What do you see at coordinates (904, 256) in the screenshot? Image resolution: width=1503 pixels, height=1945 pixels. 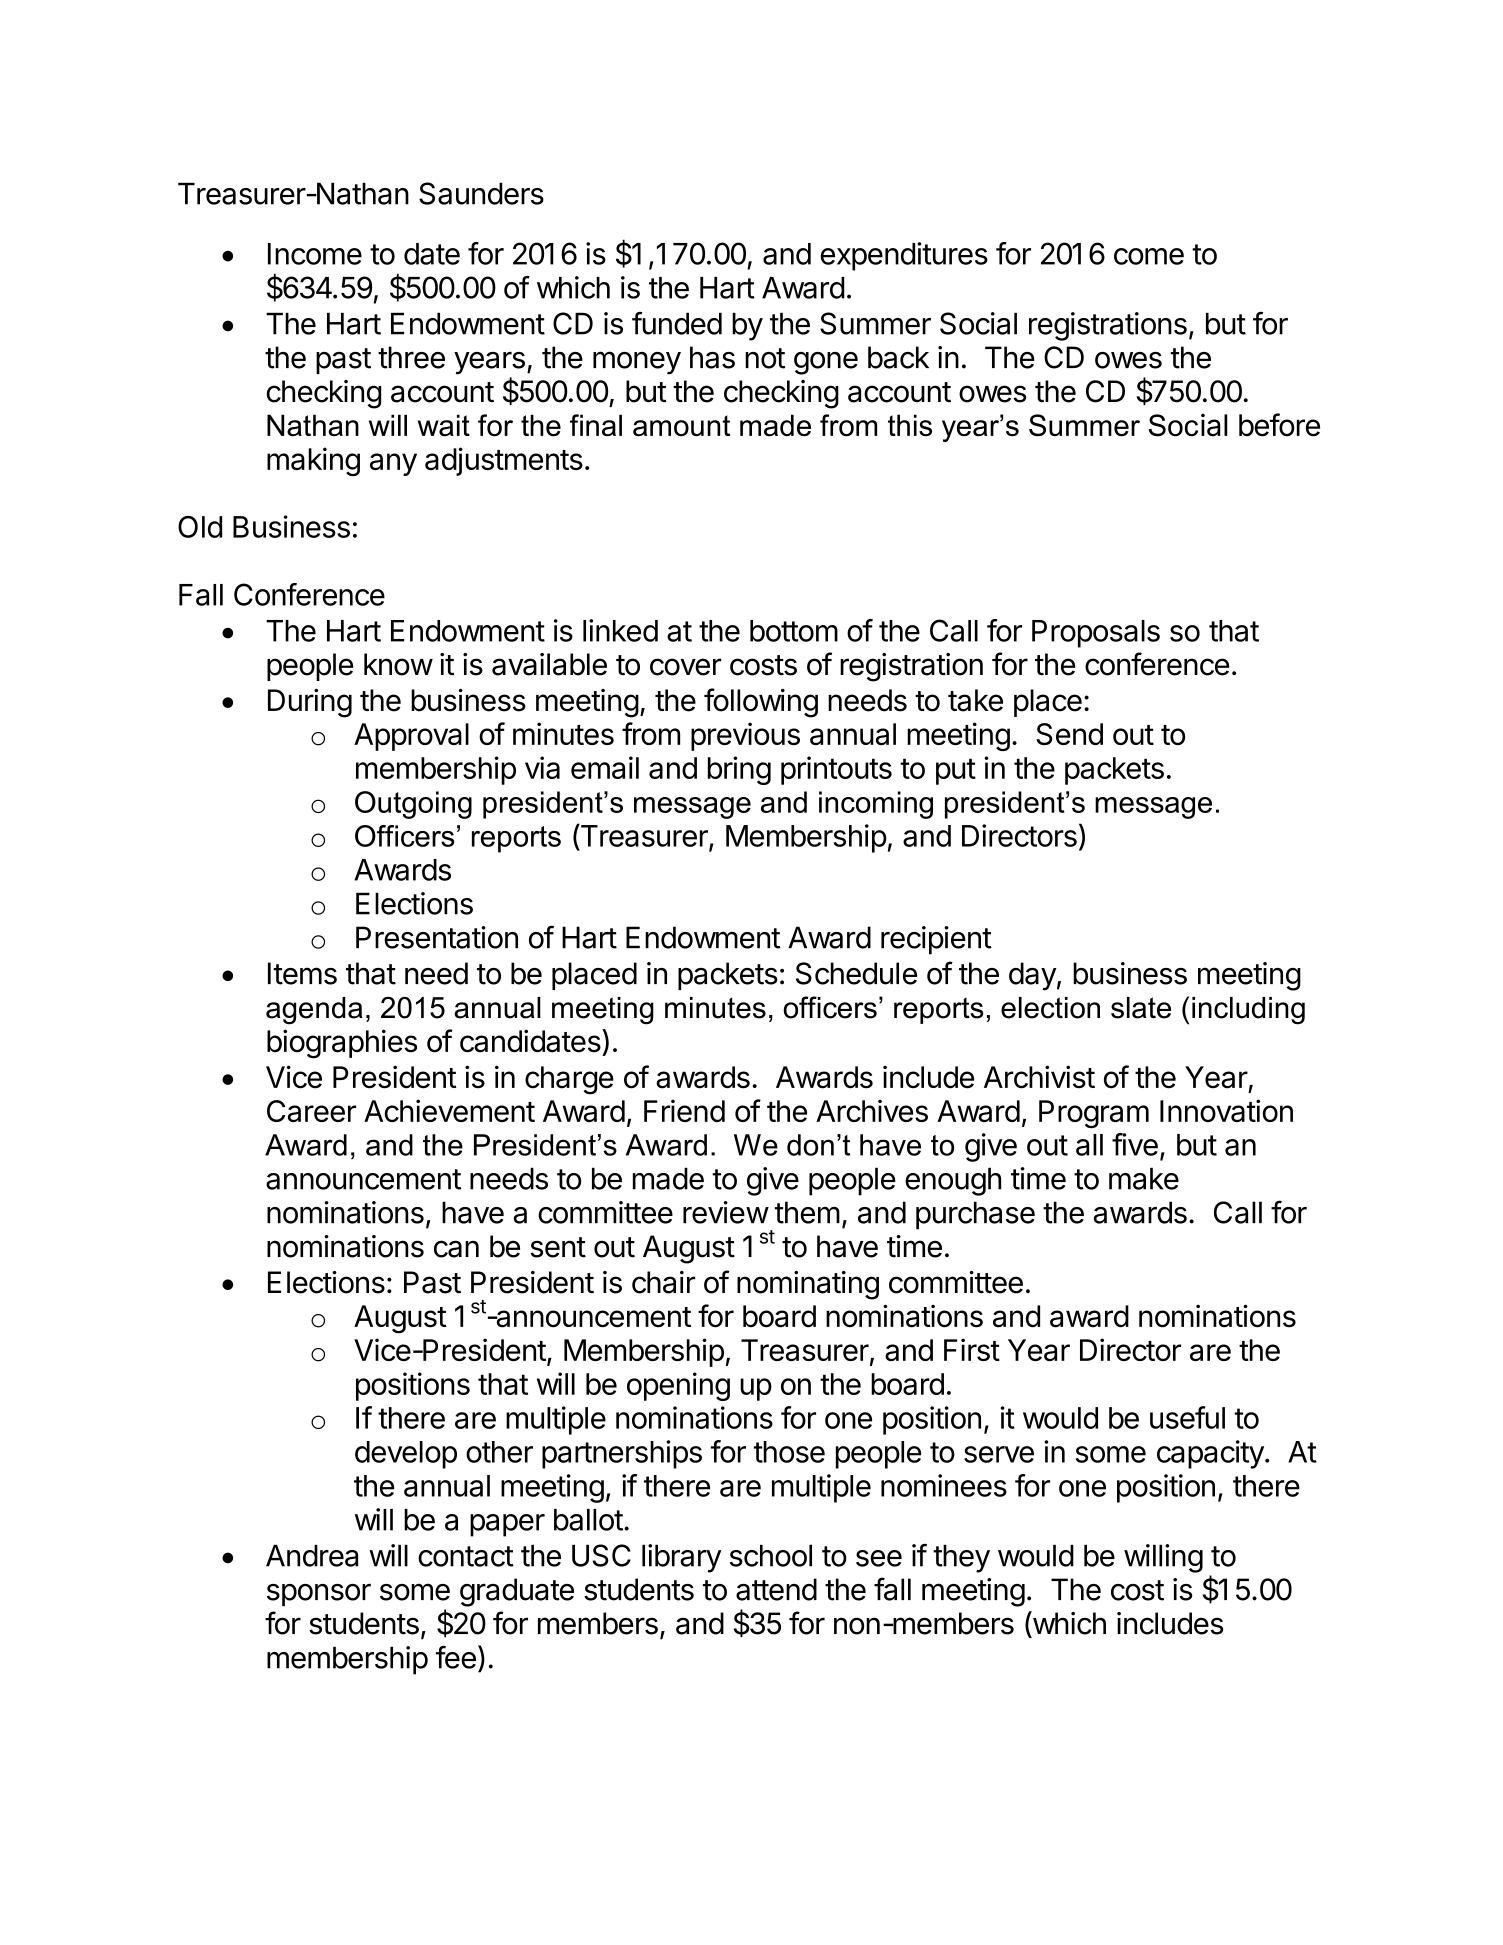 I see `expenditures` at bounding box center [904, 256].
